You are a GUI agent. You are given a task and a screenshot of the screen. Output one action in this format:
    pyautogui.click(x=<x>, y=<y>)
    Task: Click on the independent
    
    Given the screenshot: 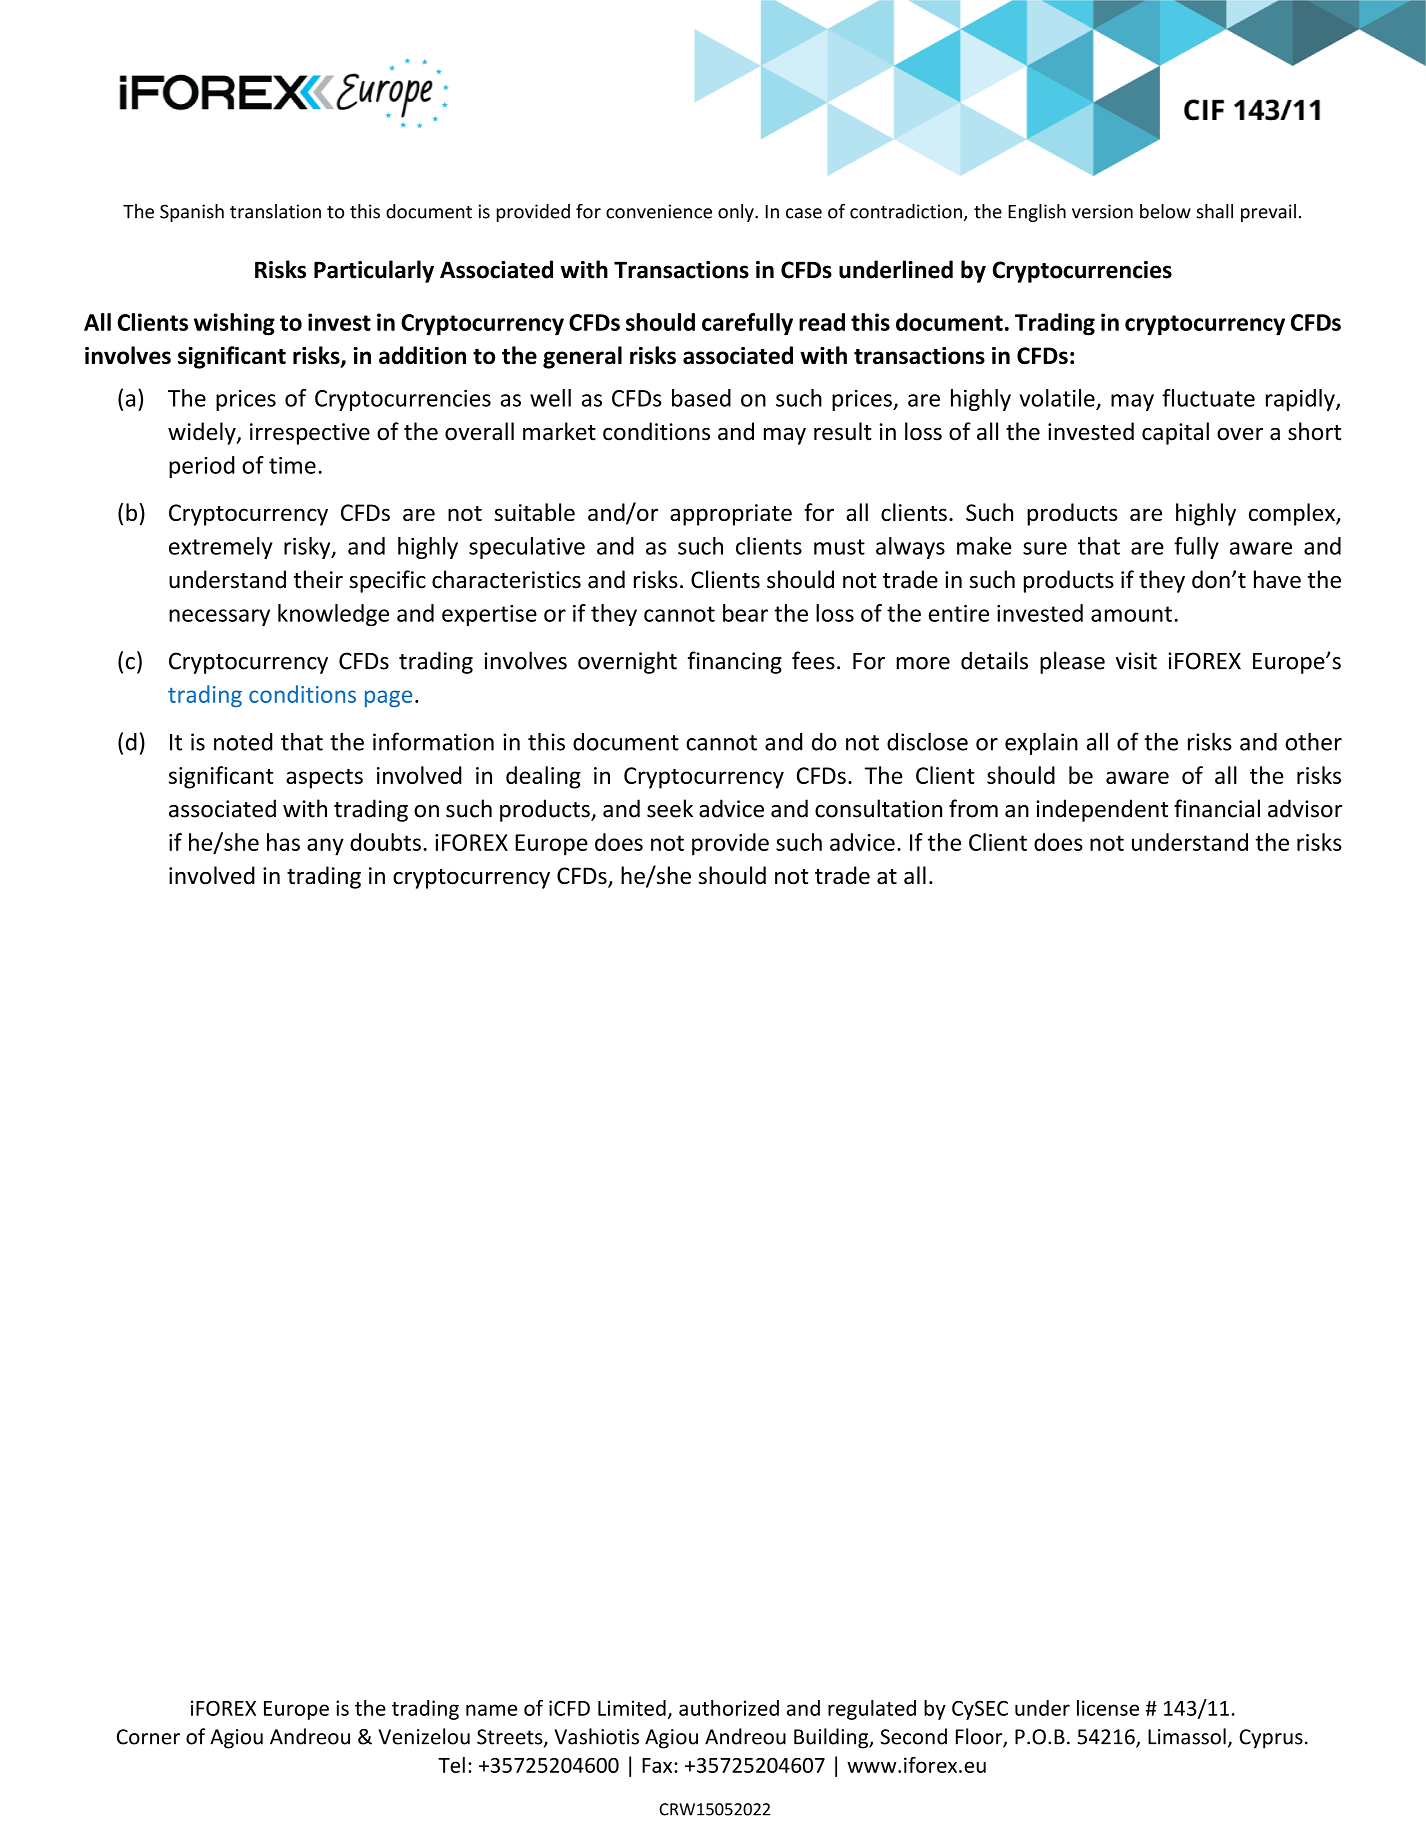 What is the action you would take?
    pyautogui.click(x=1102, y=810)
